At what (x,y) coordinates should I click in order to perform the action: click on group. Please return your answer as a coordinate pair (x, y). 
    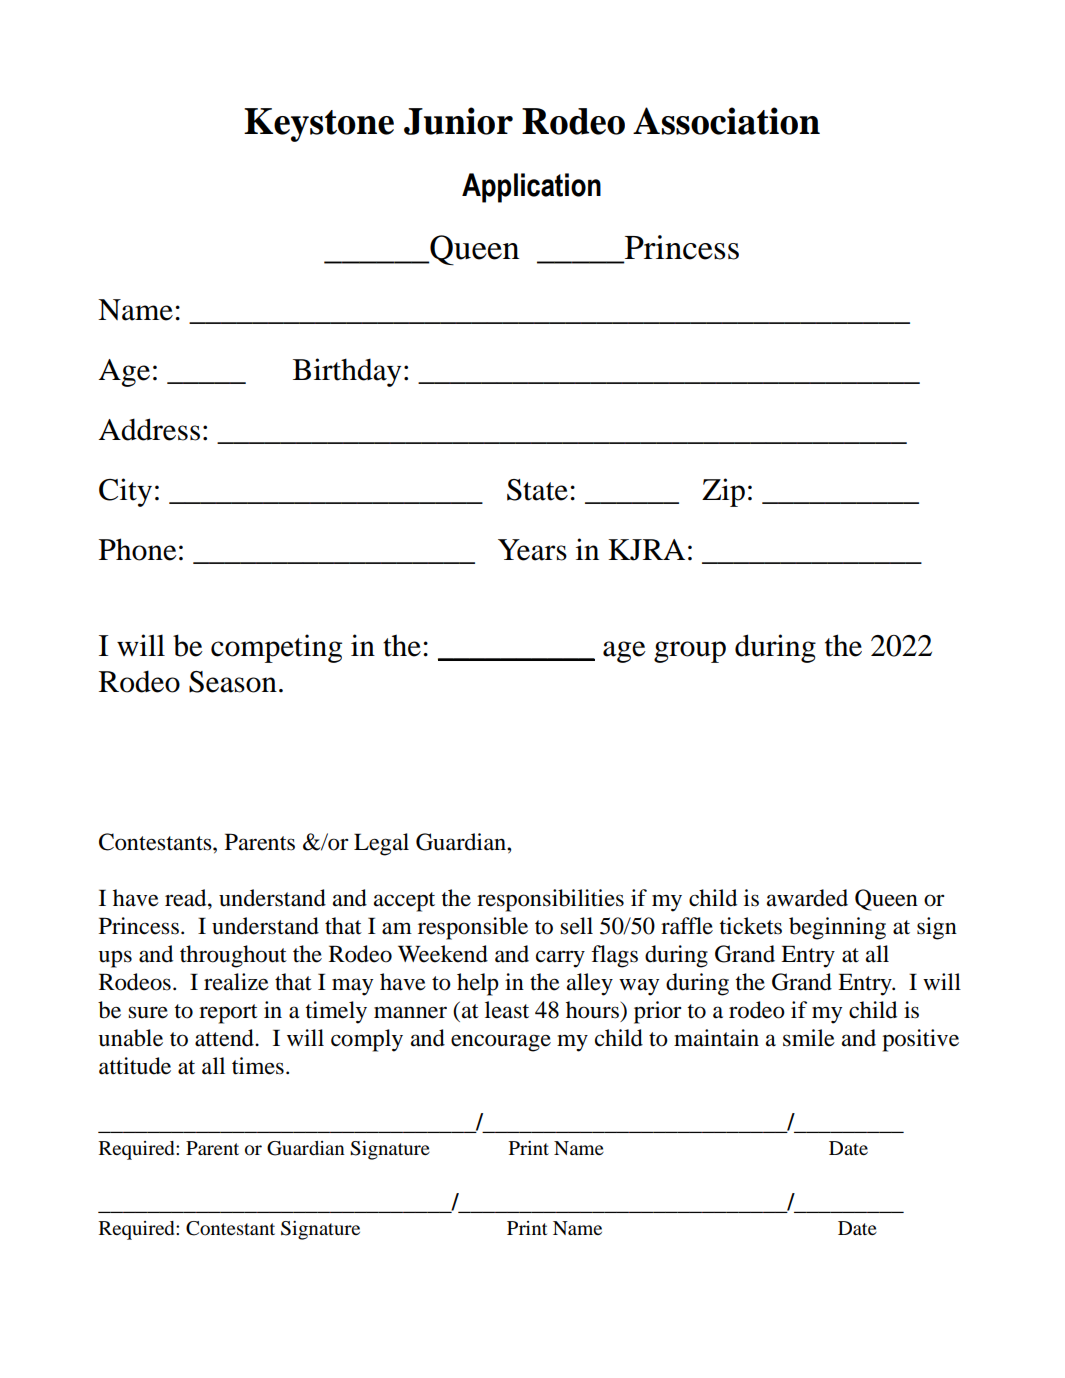
    Looking at the image, I should click on (690, 652).
